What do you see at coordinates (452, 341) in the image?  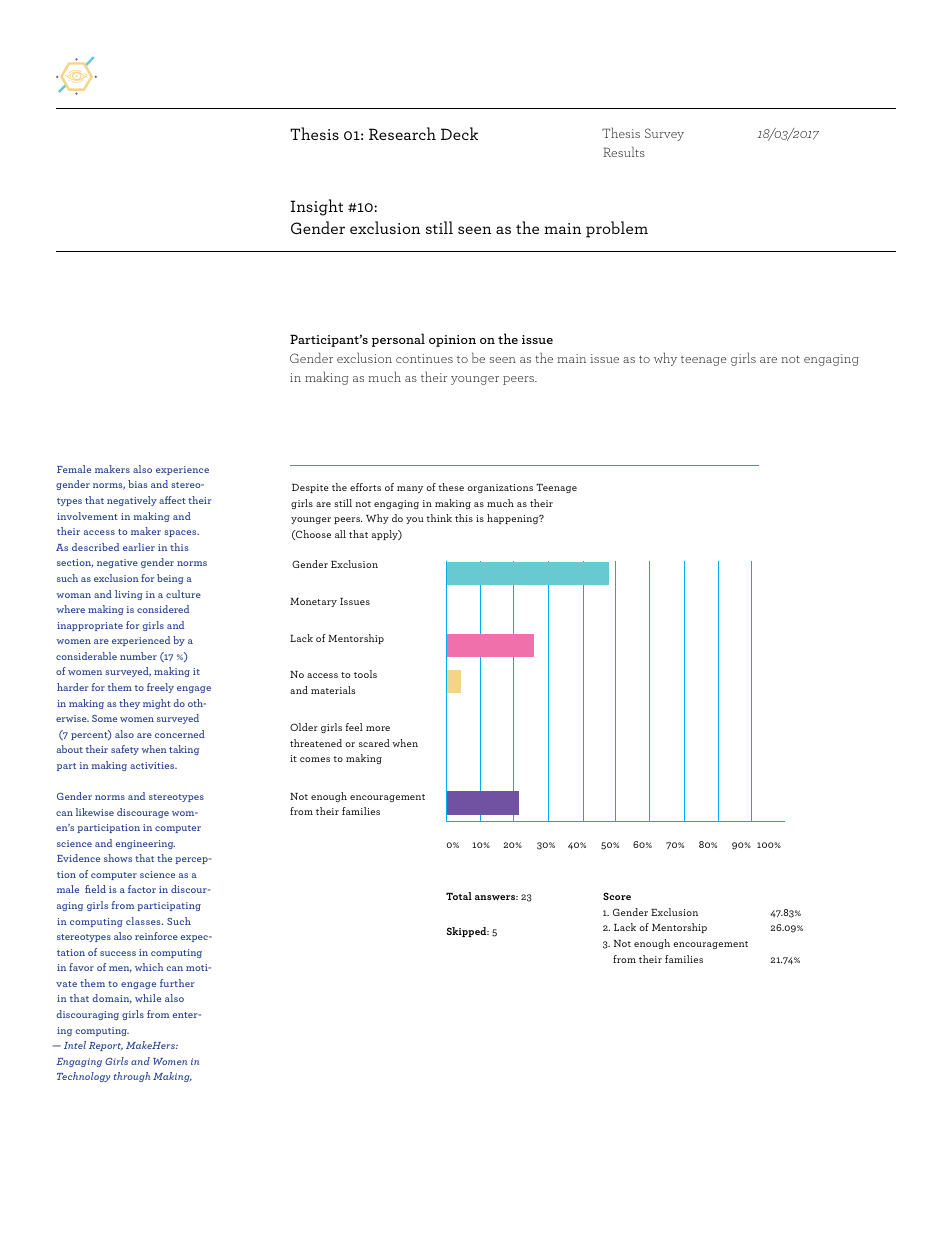 I see `opinion` at bounding box center [452, 341].
